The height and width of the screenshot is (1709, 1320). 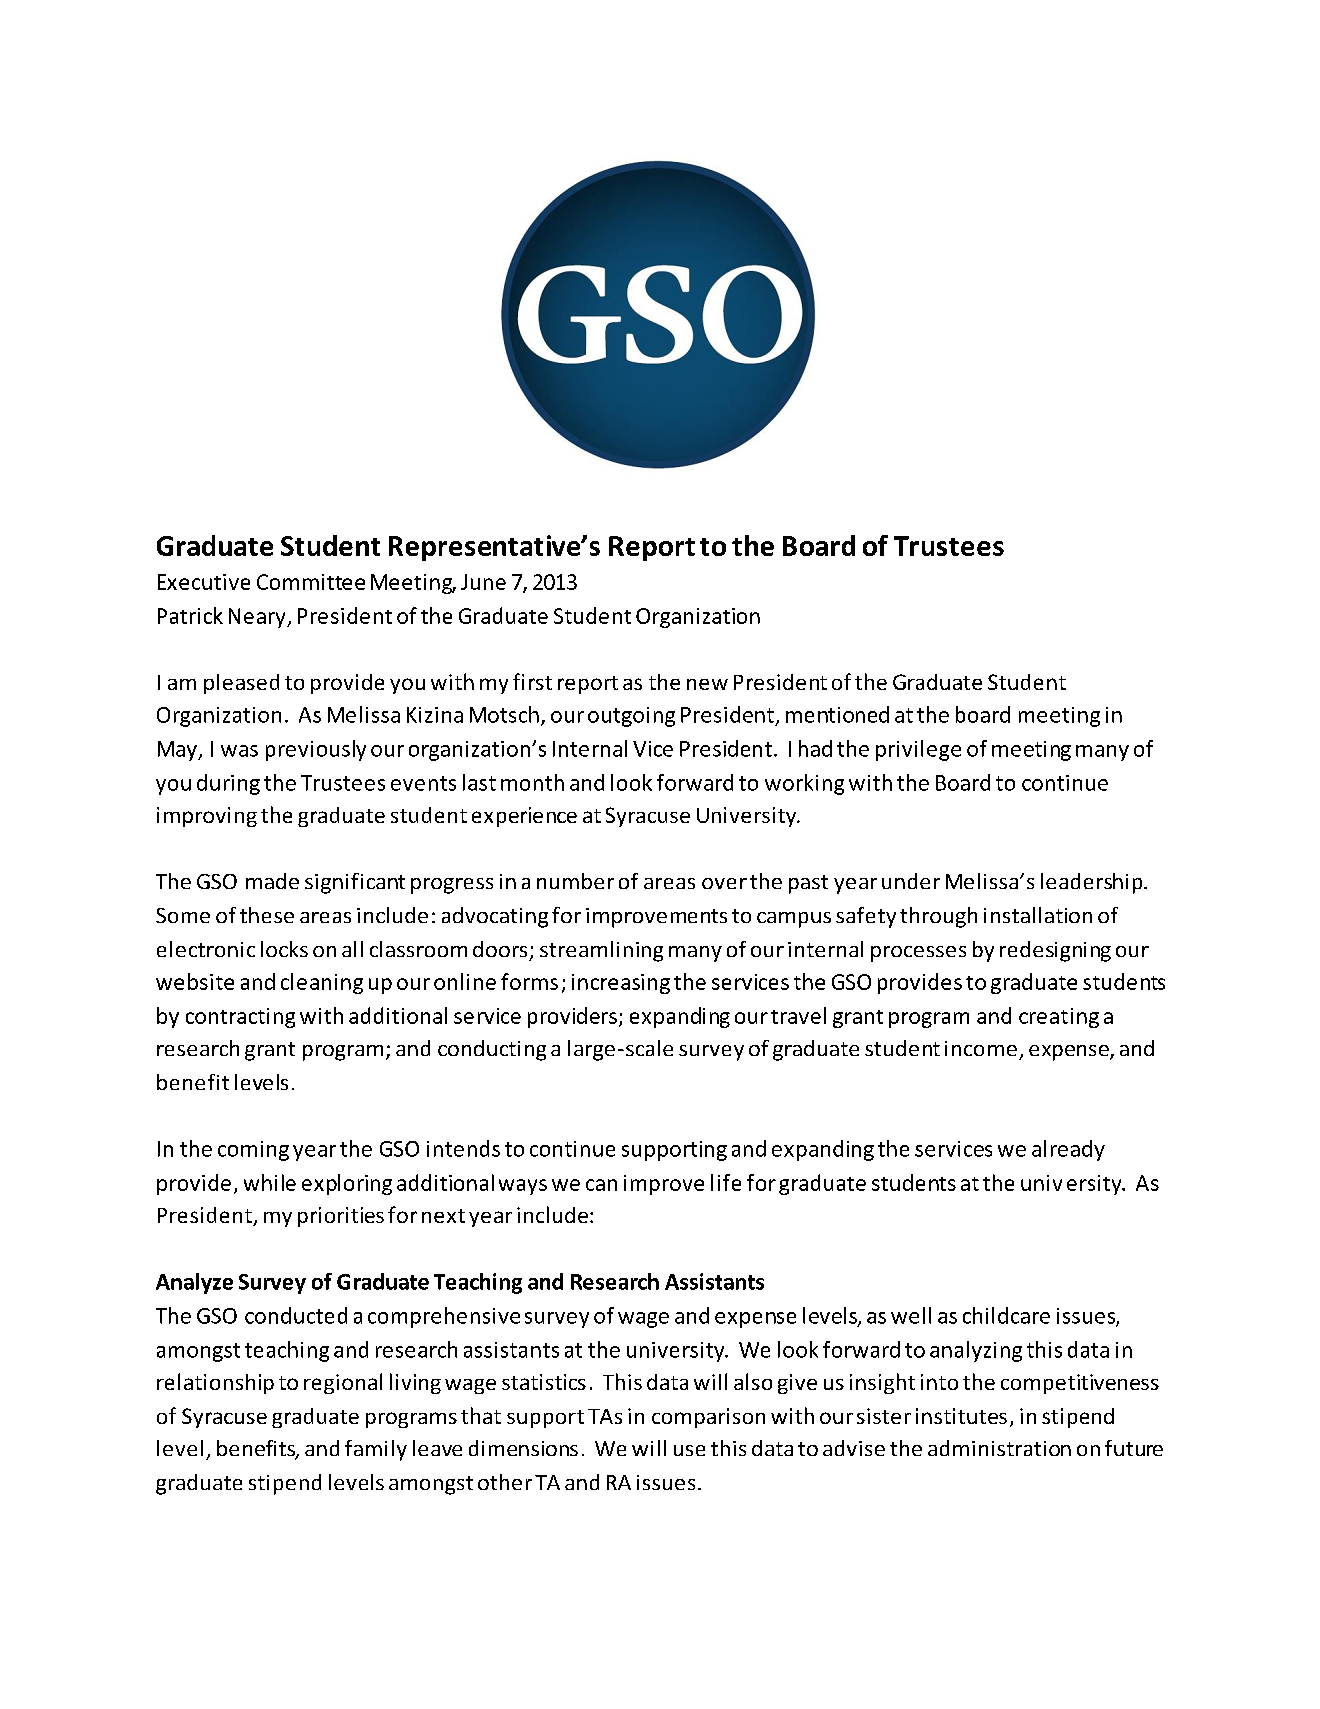 What do you see at coordinates (524, 817) in the screenshot?
I see `experience` at bounding box center [524, 817].
